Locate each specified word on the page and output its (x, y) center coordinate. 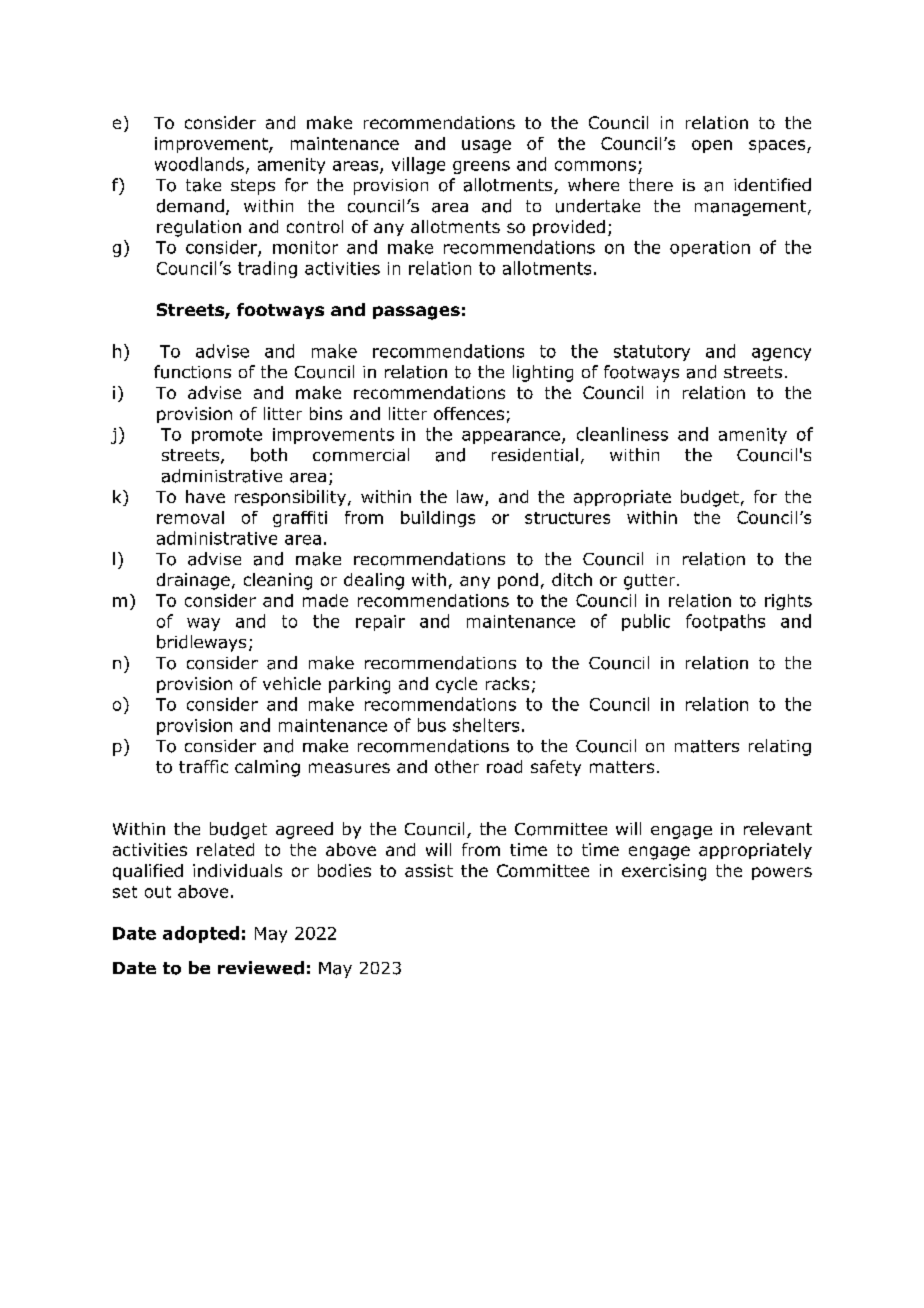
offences (469, 413)
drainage (193, 581)
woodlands (199, 164)
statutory (652, 353)
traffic (203, 766)
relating (780, 747)
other (457, 766)
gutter (651, 582)
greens (481, 167)
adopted (201, 934)
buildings (438, 519)
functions (192, 372)
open (712, 146)
